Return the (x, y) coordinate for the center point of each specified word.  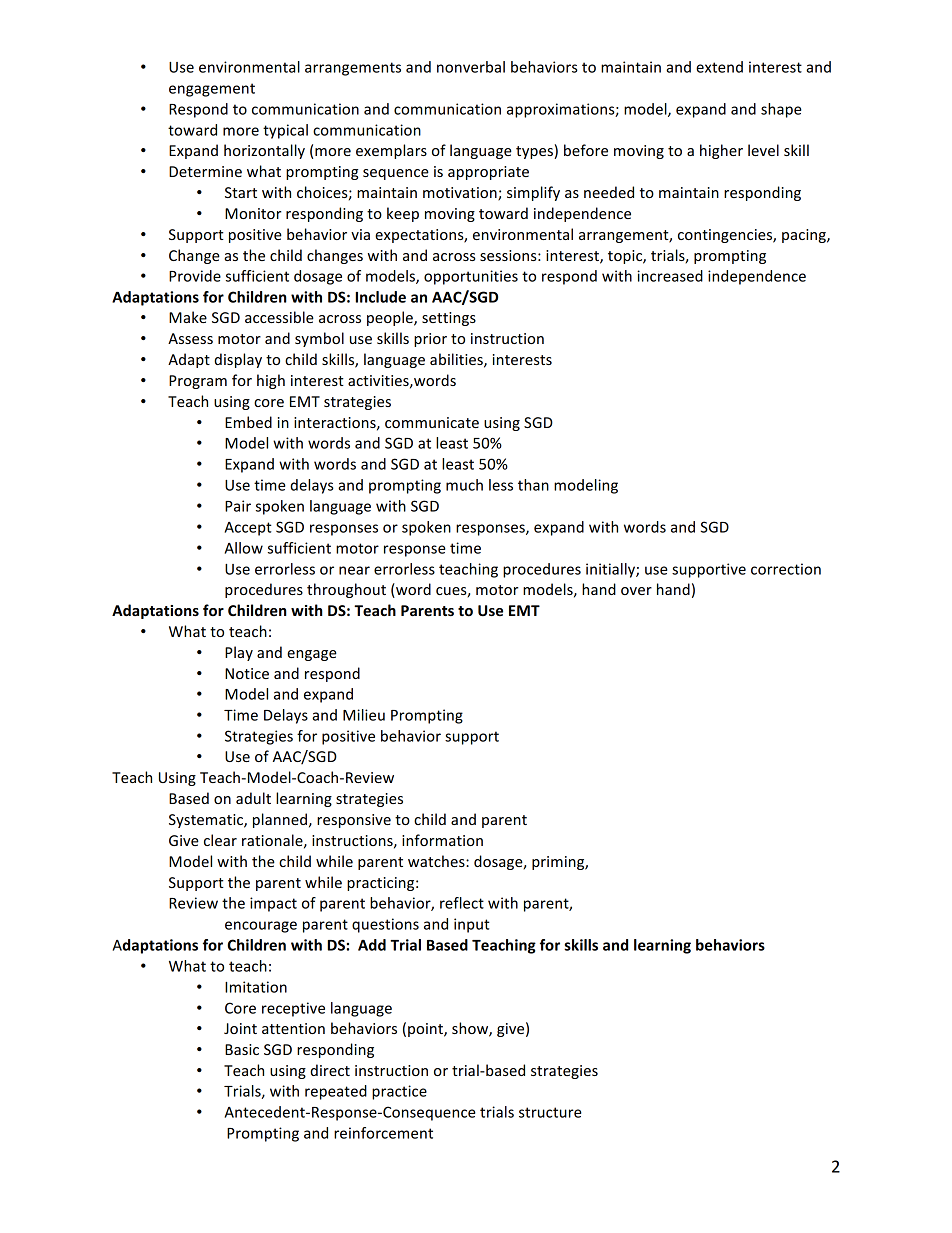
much (464, 485)
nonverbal (471, 67)
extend (719, 67)
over (636, 591)
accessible (279, 317)
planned (280, 820)
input (472, 925)
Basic (242, 1049)
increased (670, 276)
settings (449, 319)
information (442, 840)
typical (285, 131)
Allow (244, 548)
